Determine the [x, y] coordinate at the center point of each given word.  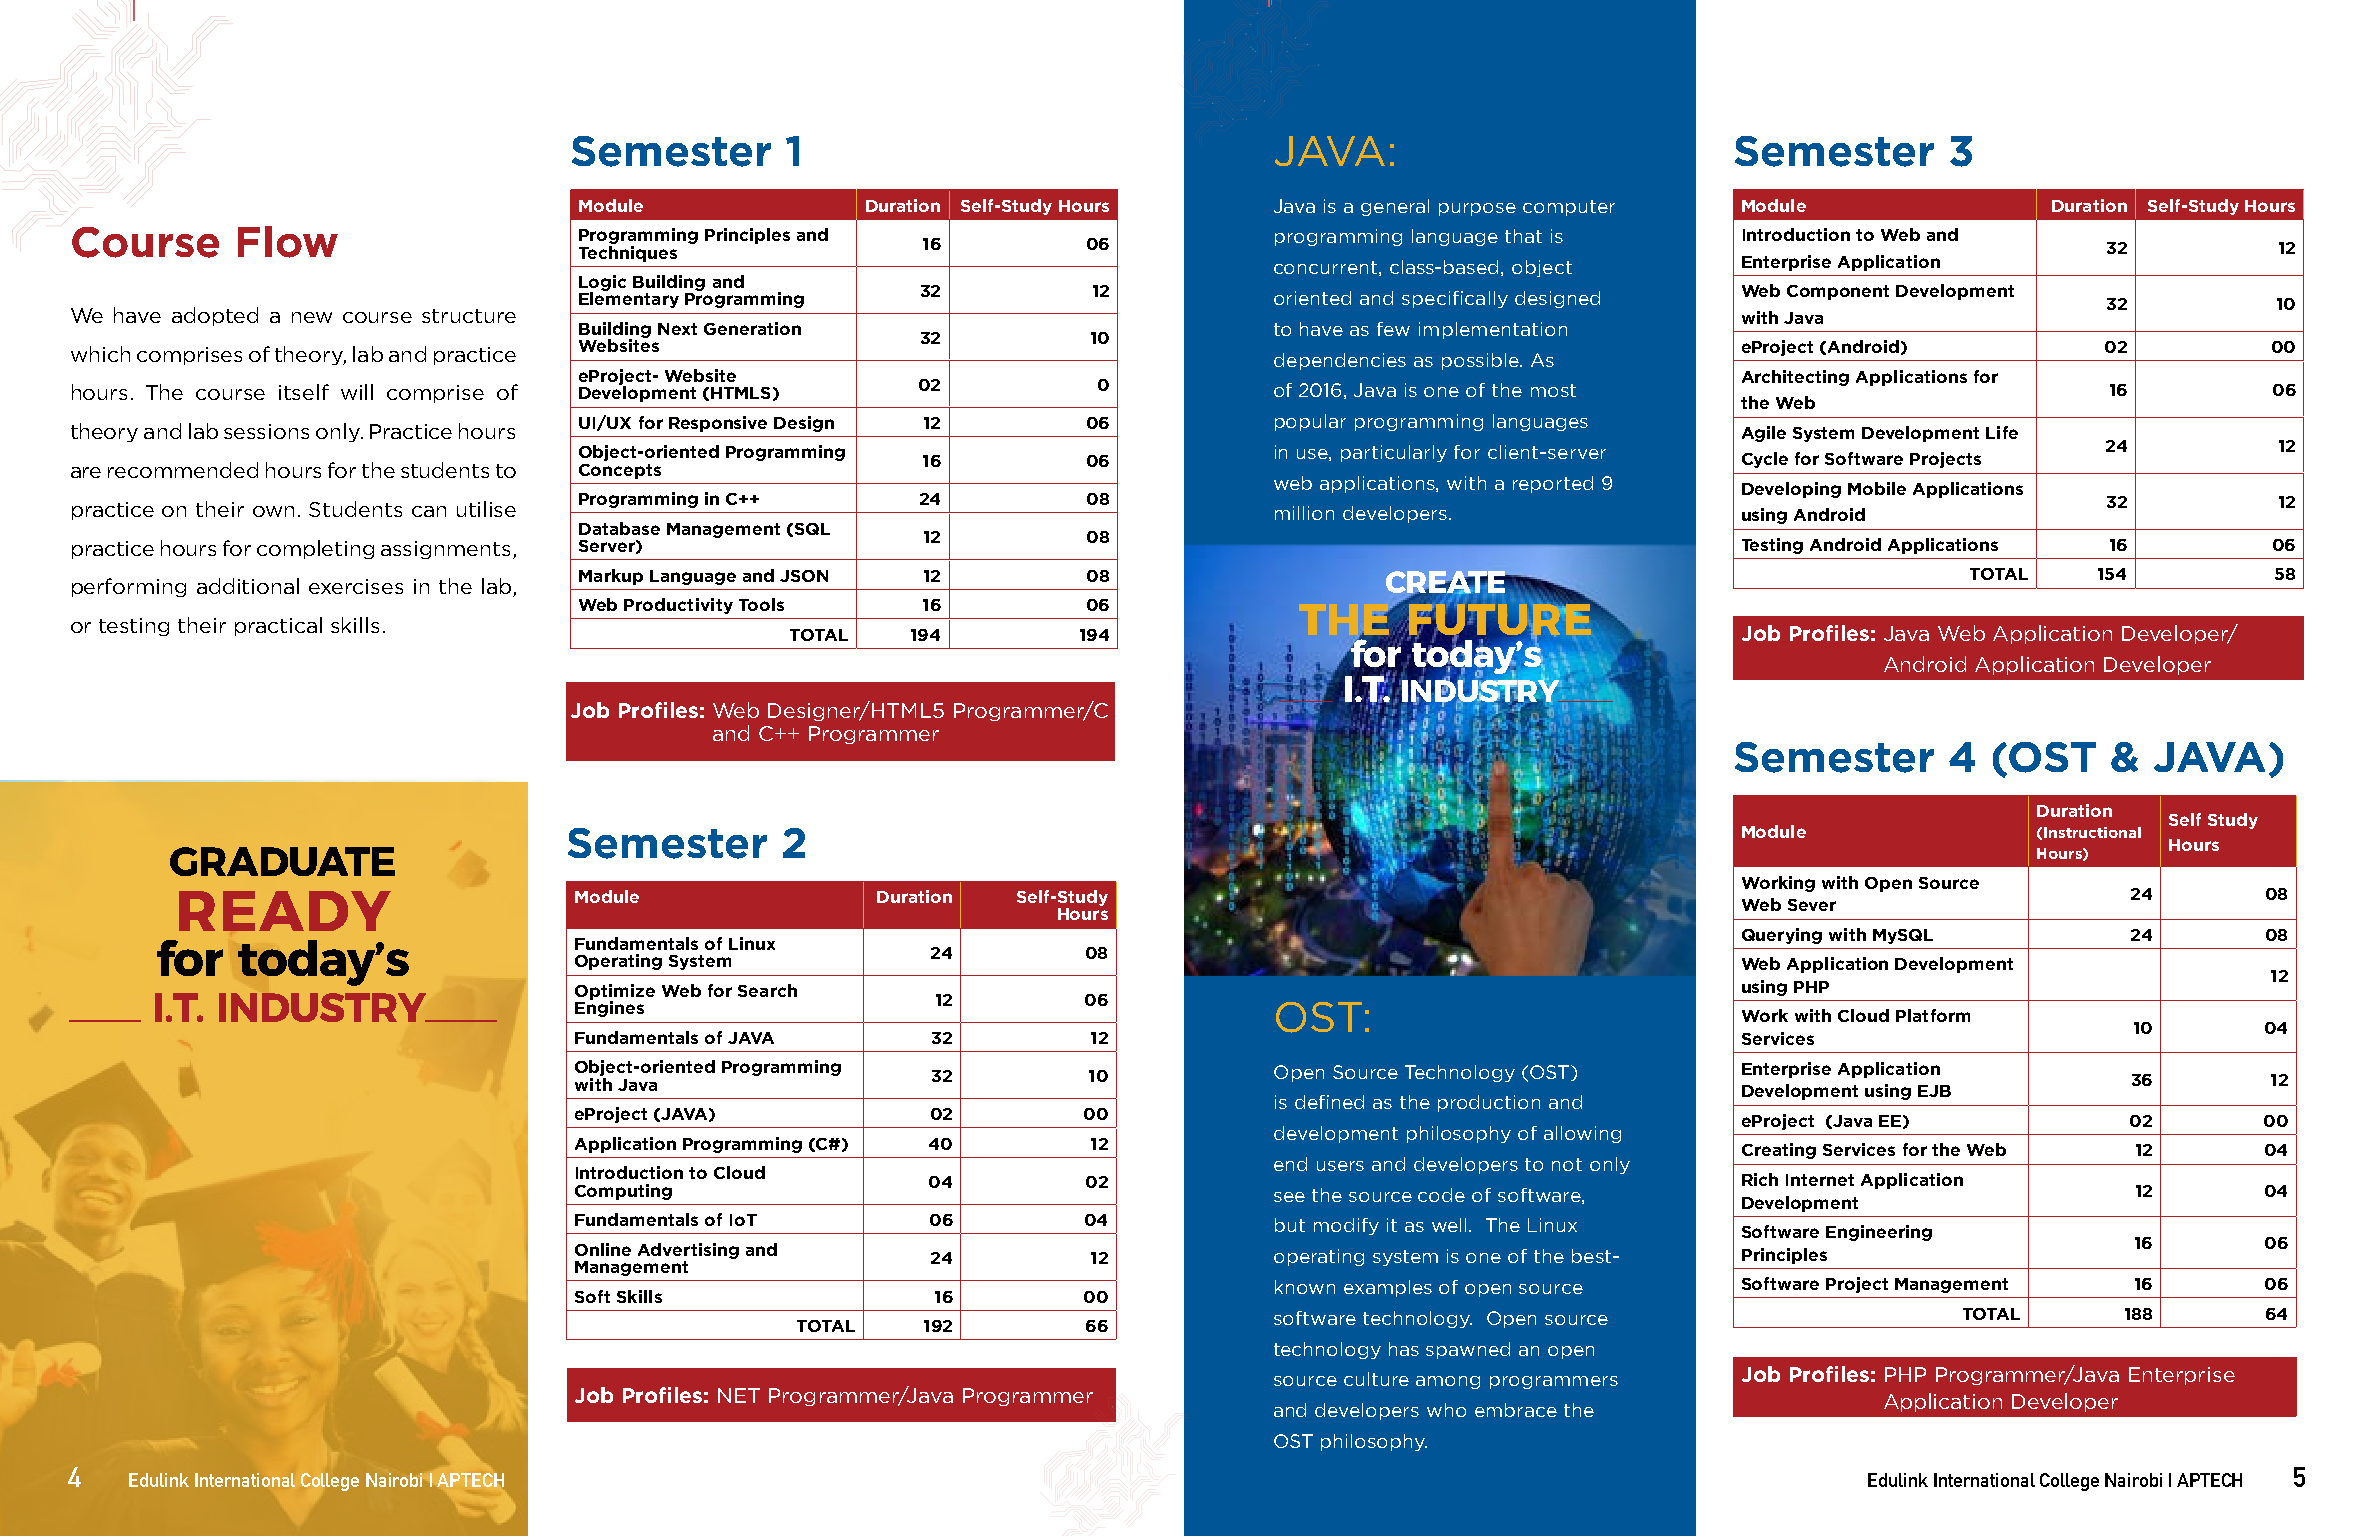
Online [603, 1249]
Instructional [2092, 832]
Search [767, 990]
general [1395, 207]
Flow [288, 242]
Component [1838, 292]
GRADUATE [282, 861]
